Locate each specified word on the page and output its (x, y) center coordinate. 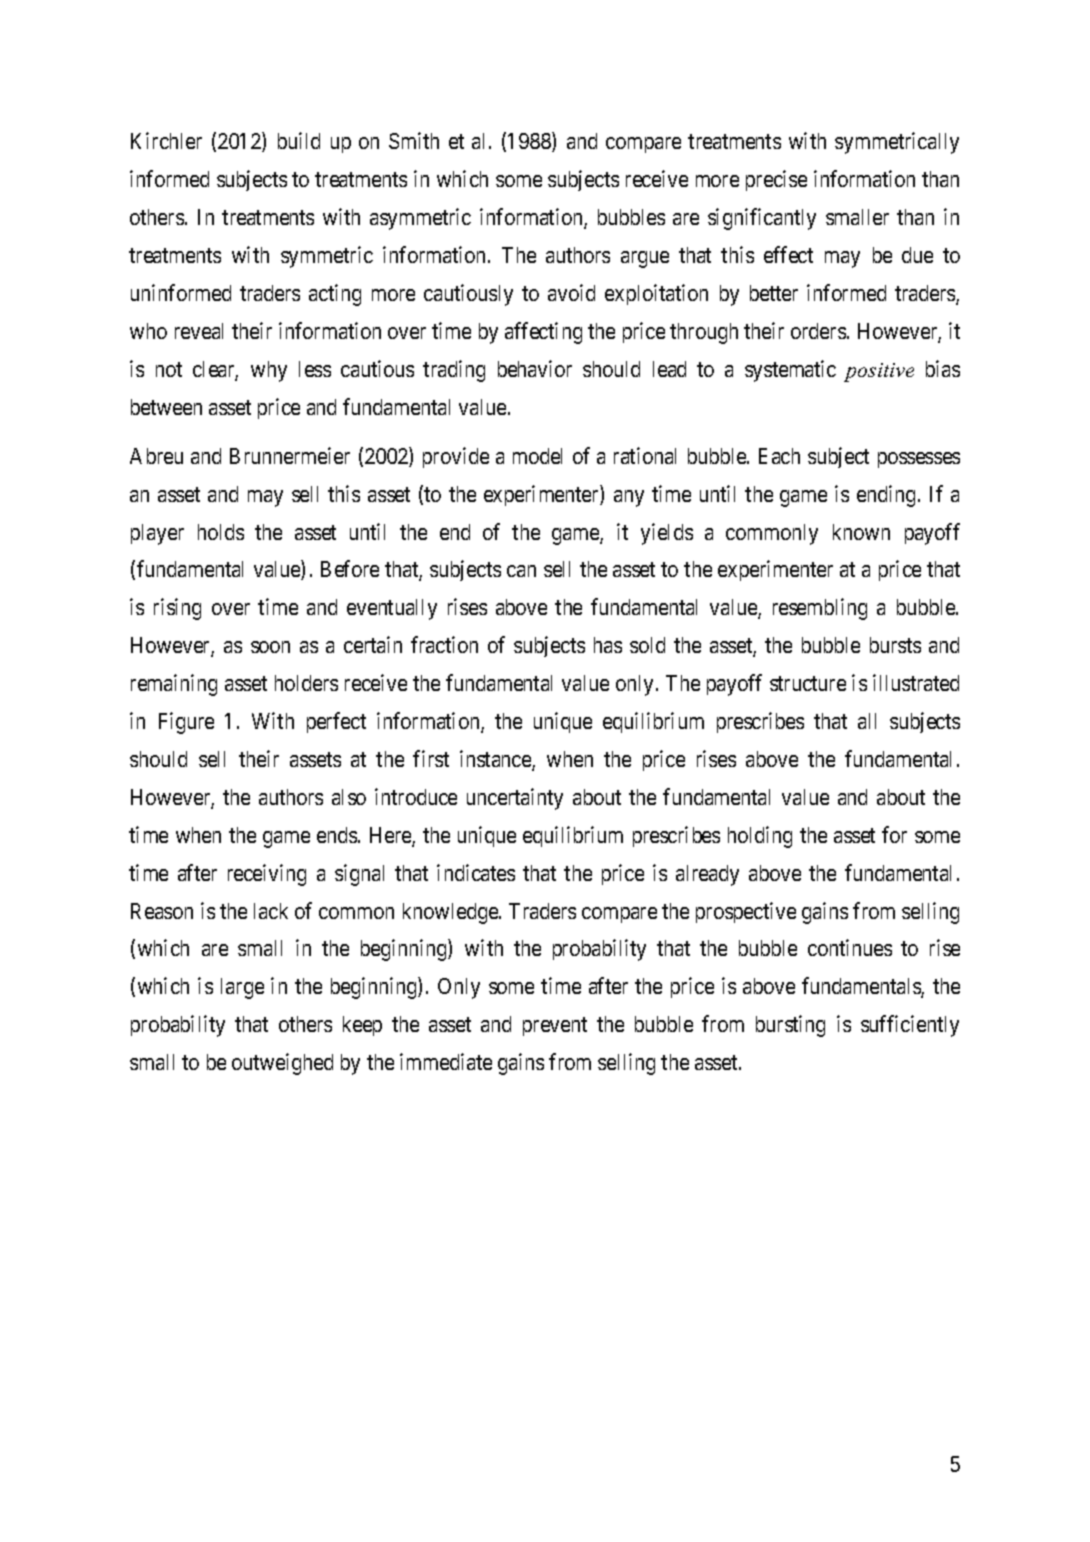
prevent (555, 1027)
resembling (820, 609)
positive (879, 372)
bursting (790, 1026)
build (299, 141)
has (608, 645)
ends (337, 835)
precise (776, 180)
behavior (535, 368)
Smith (414, 141)
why (269, 371)
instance (496, 760)
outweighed (282, 1064)
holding (760, 837)
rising (177, 609)
